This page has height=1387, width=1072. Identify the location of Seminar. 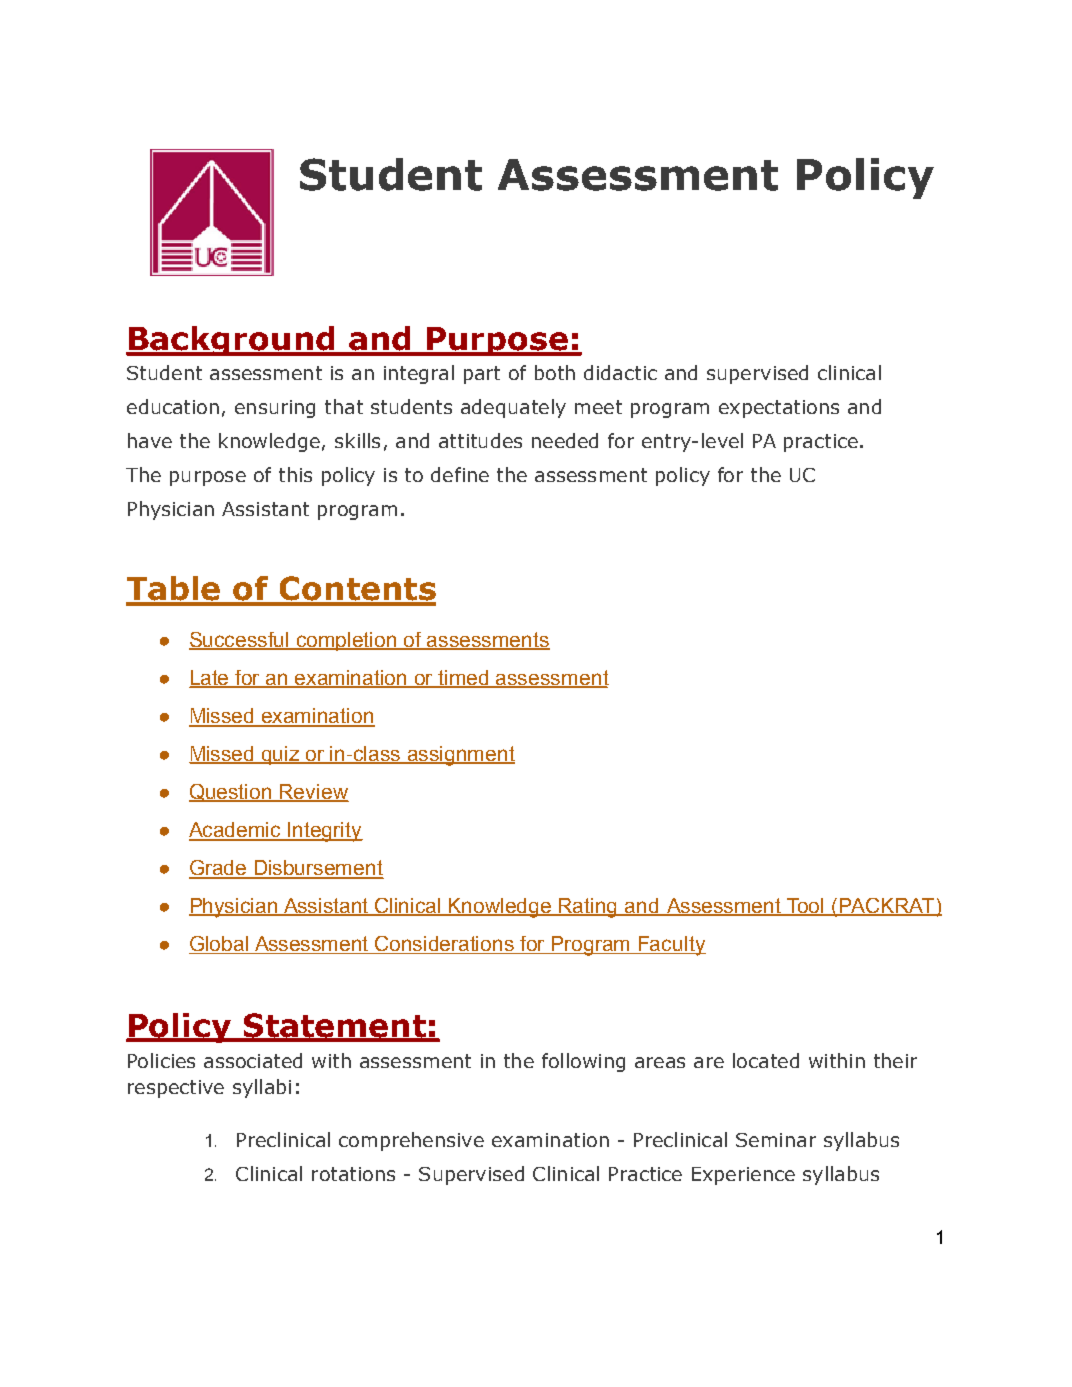
(776, 1140).
